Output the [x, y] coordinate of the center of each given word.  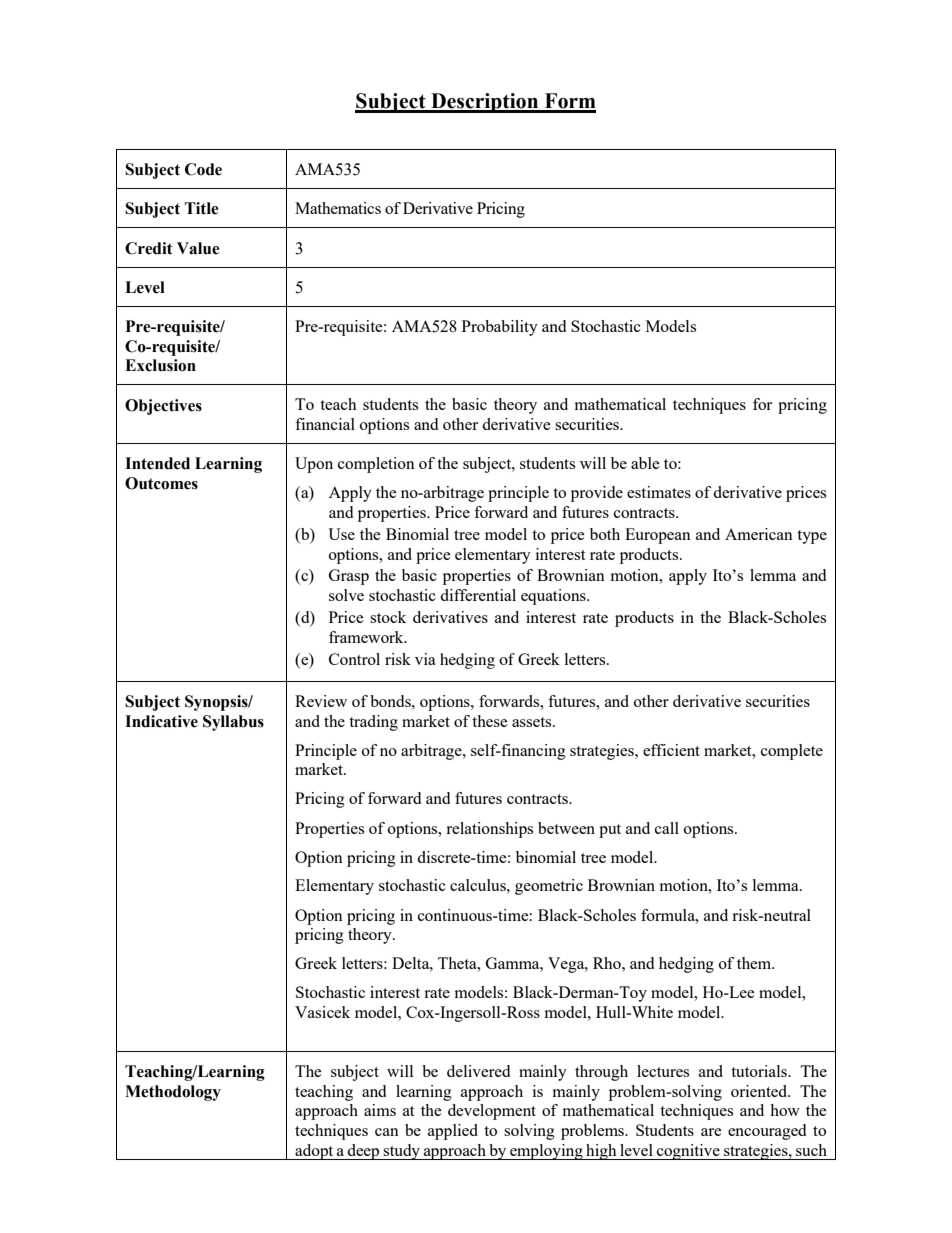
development [492, 1112]
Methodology [173, 1093]
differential [478, 595]
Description [485, 103]
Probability [500, 328]
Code [203, 169]
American [759, 534]
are [711, 1132]
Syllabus [233, 723]
